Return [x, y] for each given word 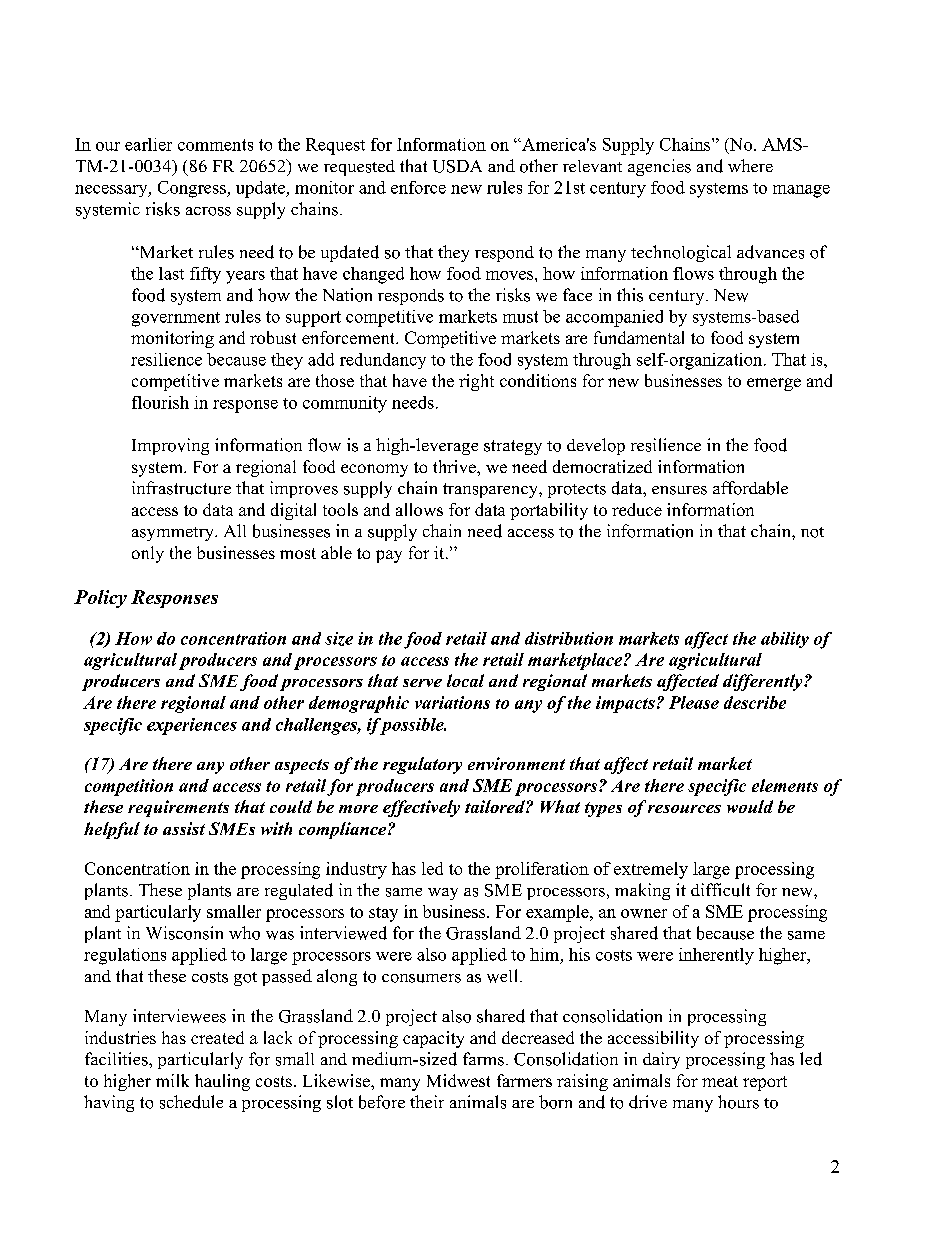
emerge [774, 384]
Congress [193, 189]
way [443, 894]
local [465, 680]
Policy [100, 599]
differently [764, 682]
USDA [457, 166]
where [750, 165]
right [476, 382]
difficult [720, 890]
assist [184, 828]
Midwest [458, 1080]
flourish [160, 402]
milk [172, 1080]
